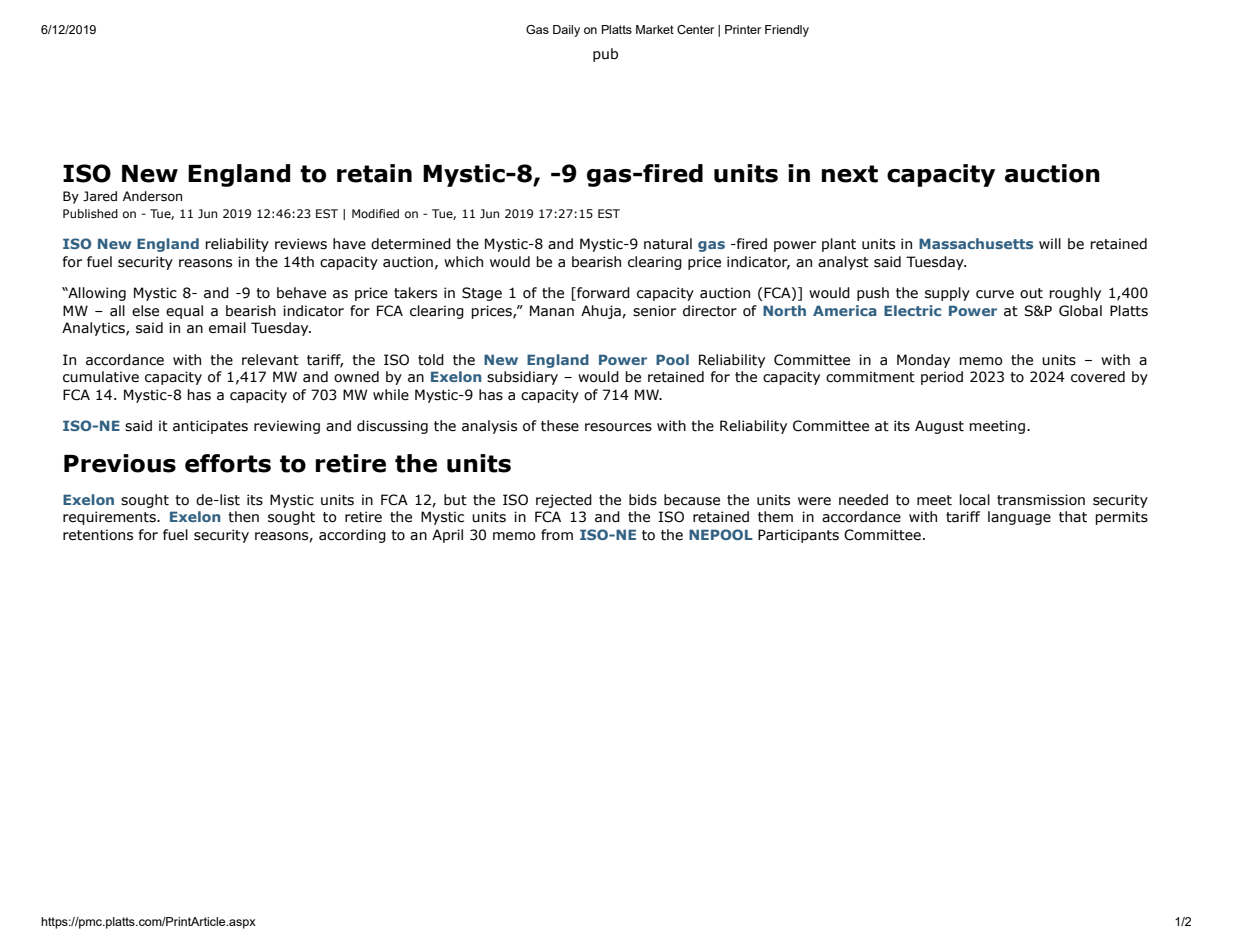  I want to click on natural, so click(668, 244).
